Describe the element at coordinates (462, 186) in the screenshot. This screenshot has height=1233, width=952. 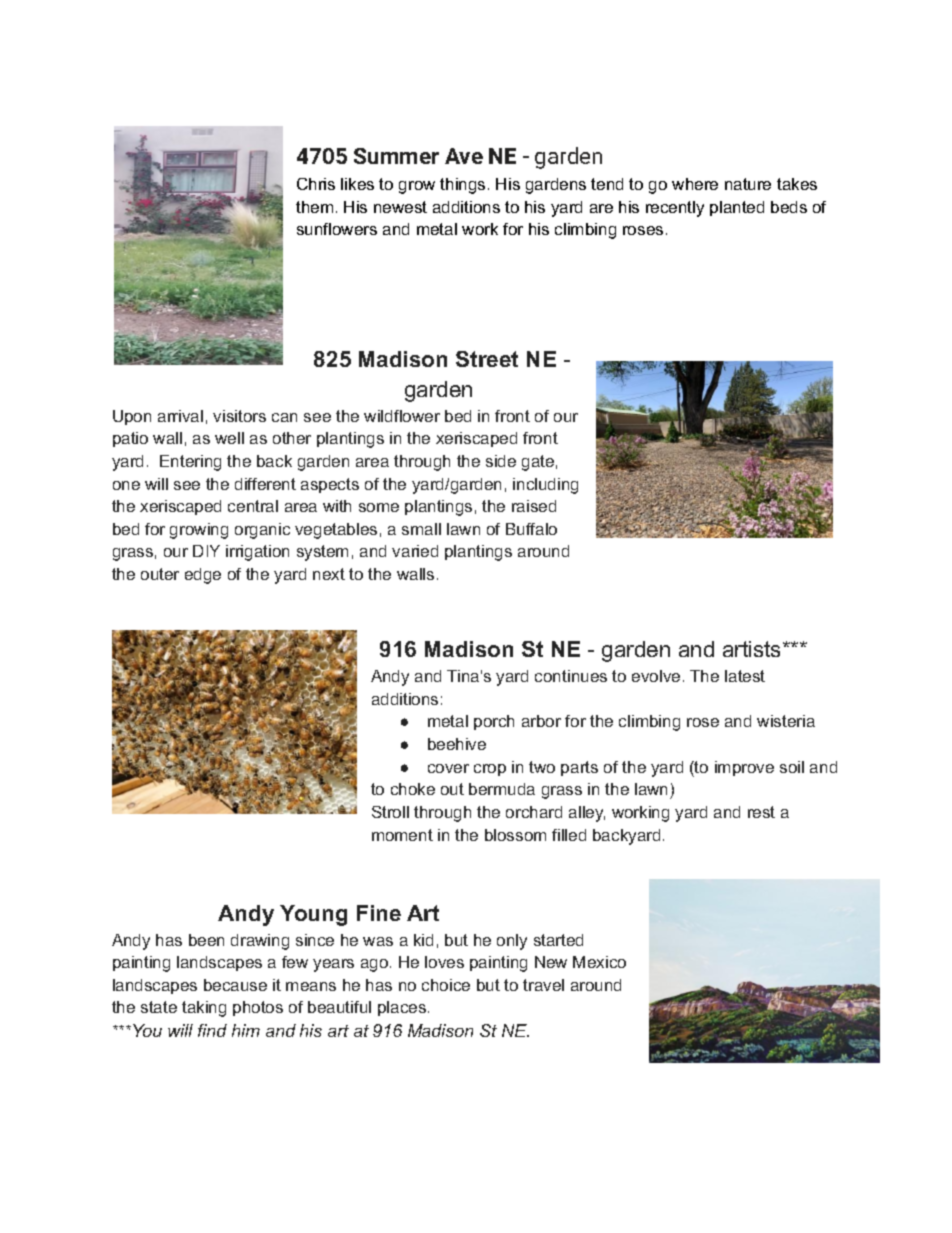
I see `things` at that location.
